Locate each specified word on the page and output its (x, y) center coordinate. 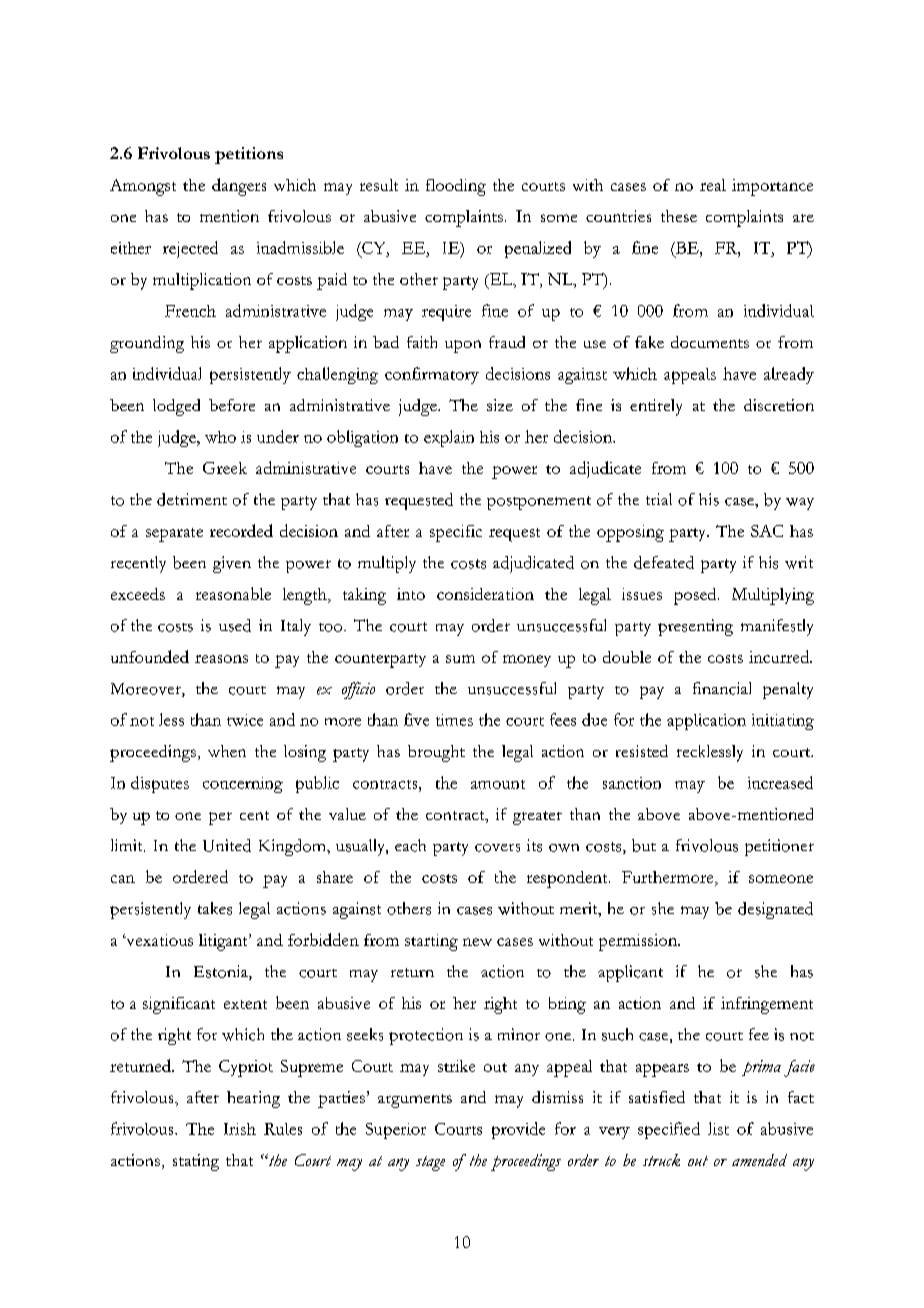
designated (775, 910)
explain (449, 438)
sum (460, 659)
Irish (240, 1129)
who (220, 437)
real (713, 185)
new (477, 942)
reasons (221, 659)
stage (430, 1163)
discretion (779, 405)
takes (215, 908)
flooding (456, 187)
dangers (239, 187)
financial (722, 688)
